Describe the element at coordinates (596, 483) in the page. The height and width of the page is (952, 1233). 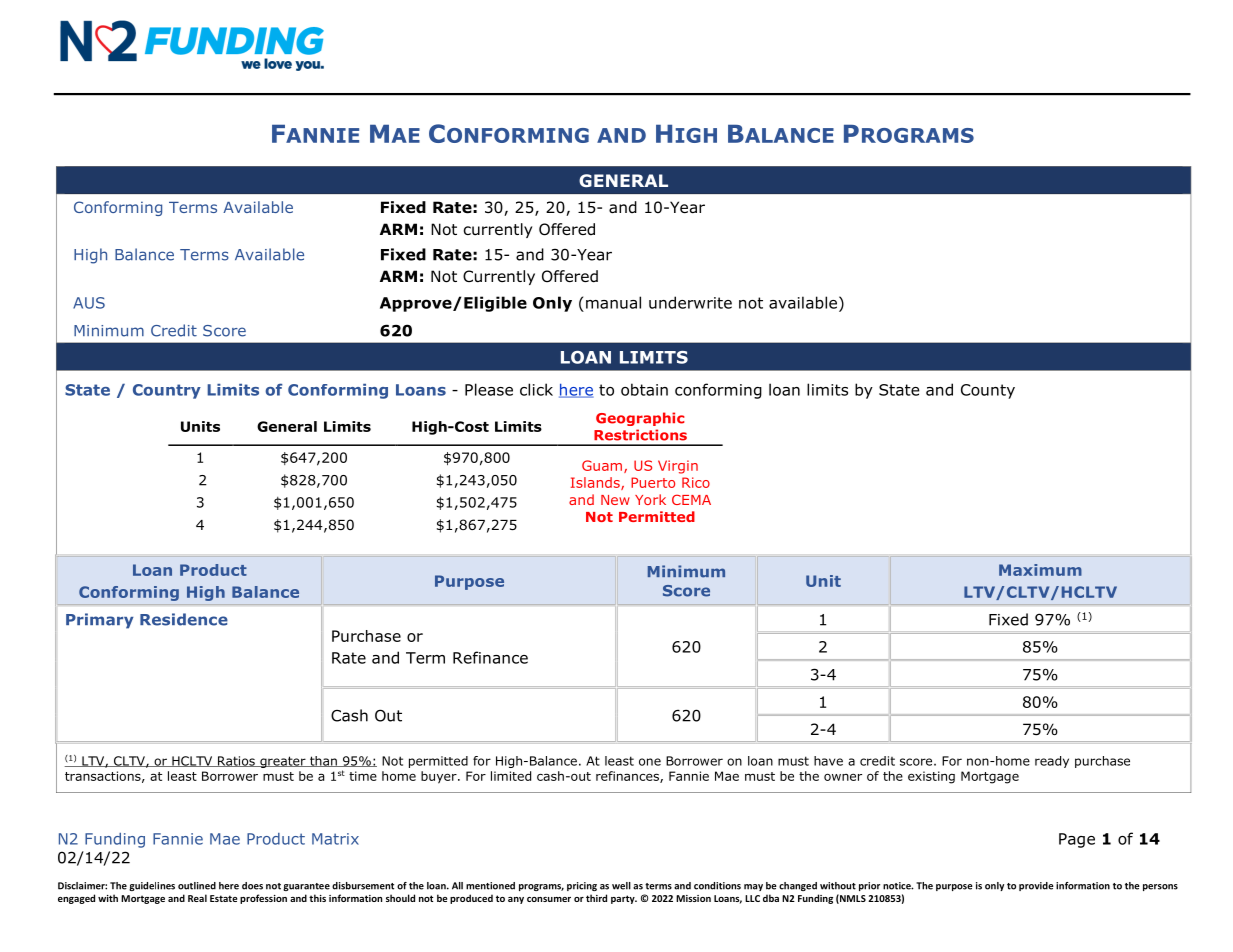
I see `Islands` at that location.
